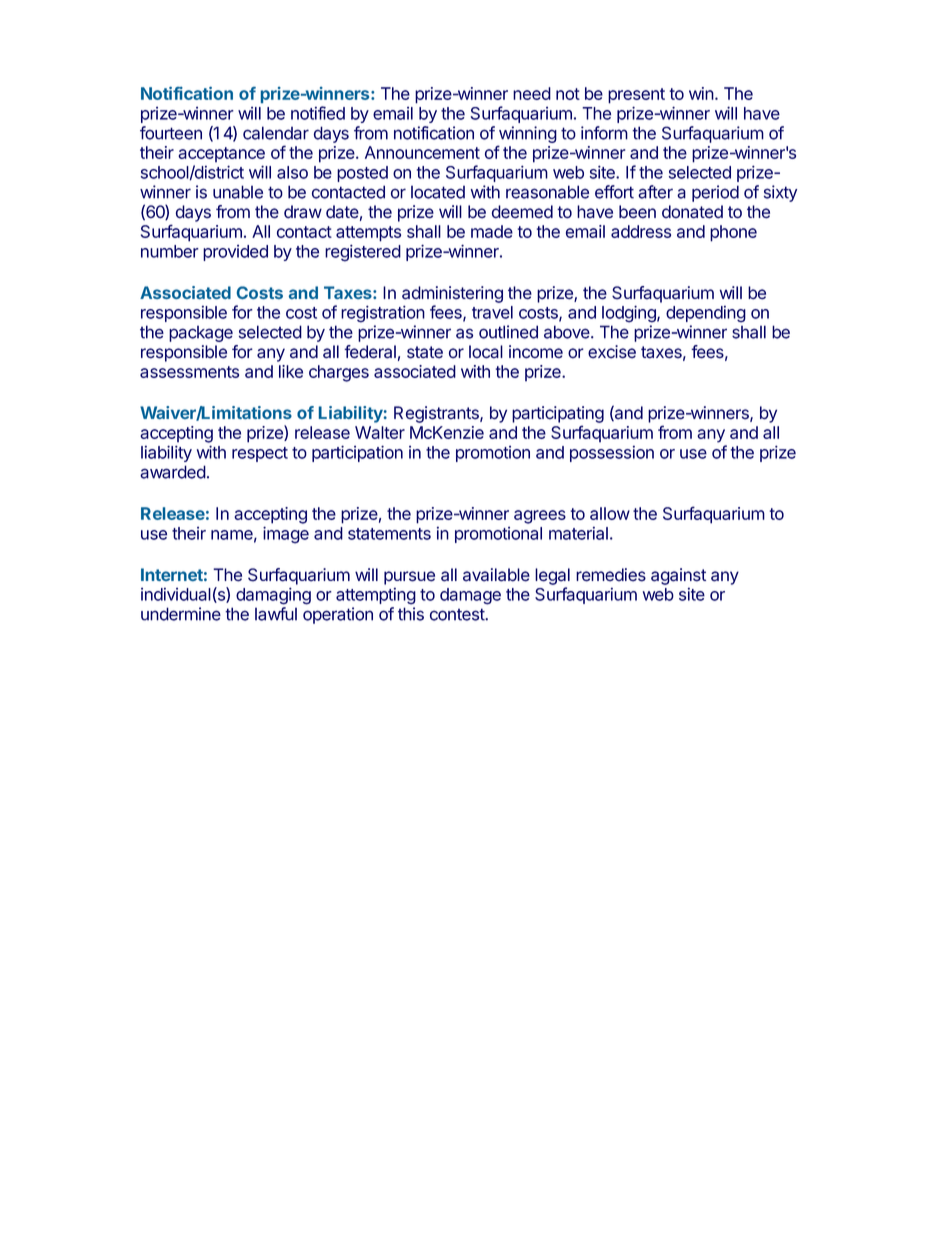 The width and height of the screenshot is (952, 1233). What do you see at coordinates (636, 96) in the screenshot?
I see `present` at bounding box center [636, 96].
